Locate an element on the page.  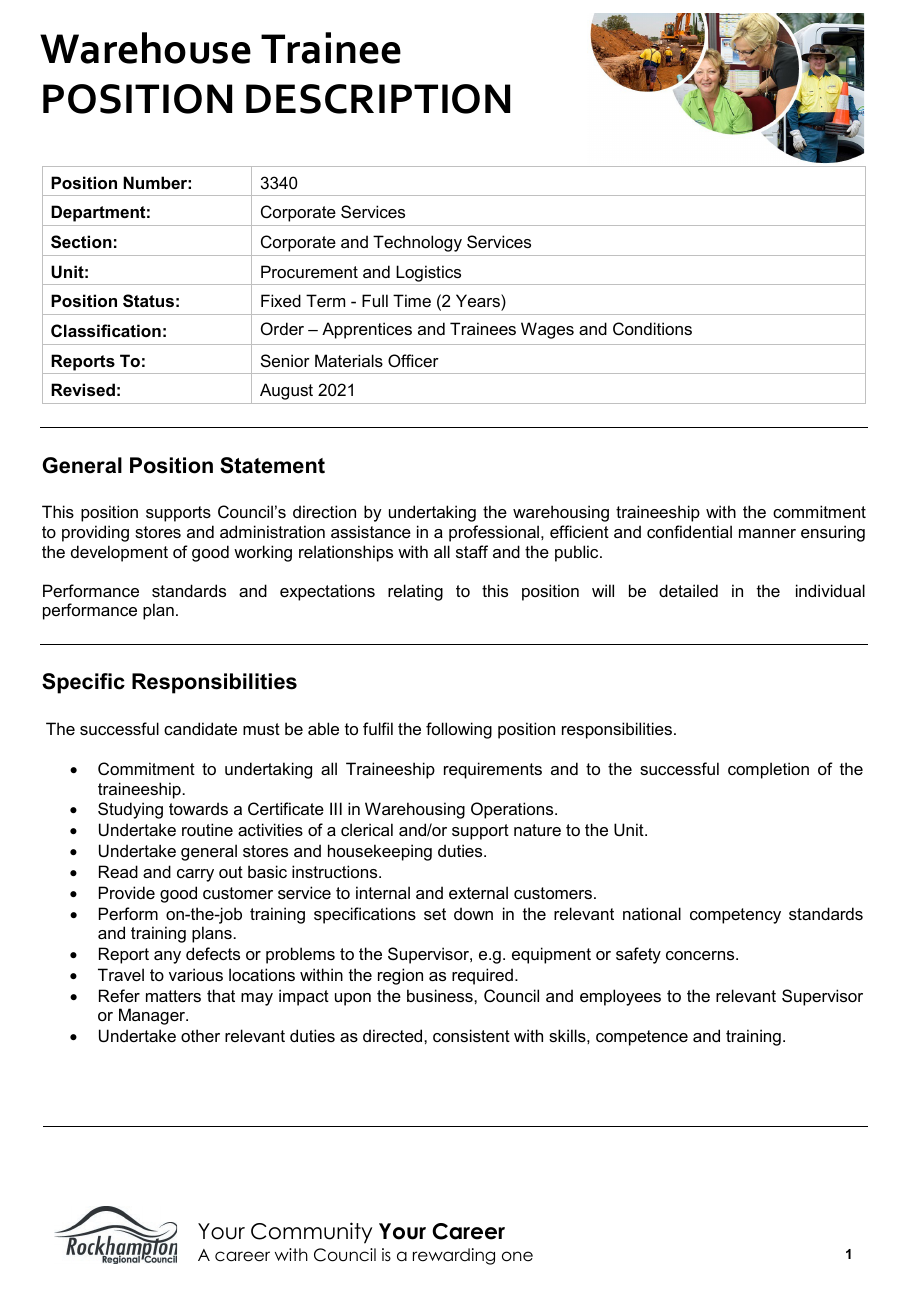
Conditions is located at coordinates (652, 328).
